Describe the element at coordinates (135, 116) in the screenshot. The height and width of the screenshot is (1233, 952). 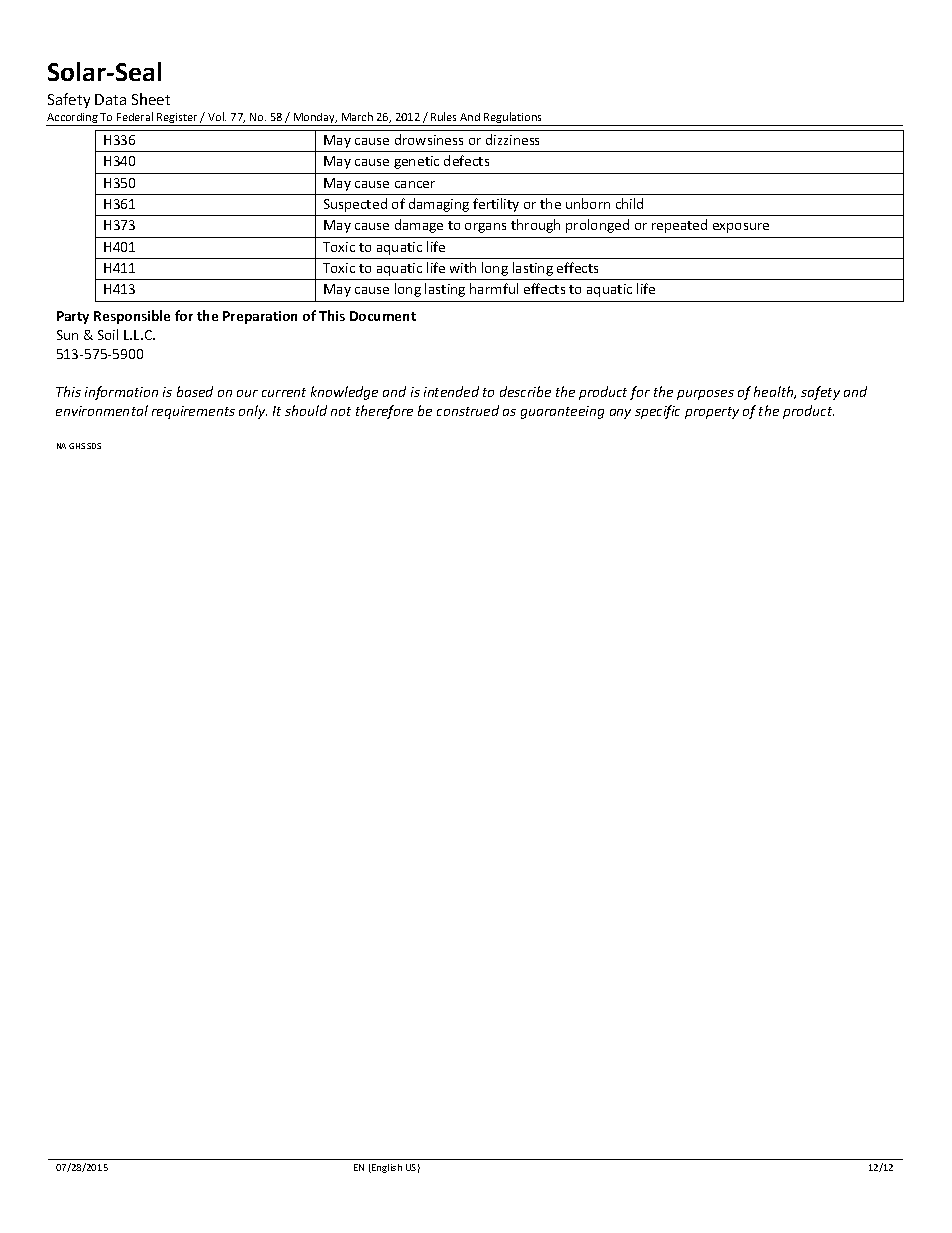
I see `Federal` at that location.
